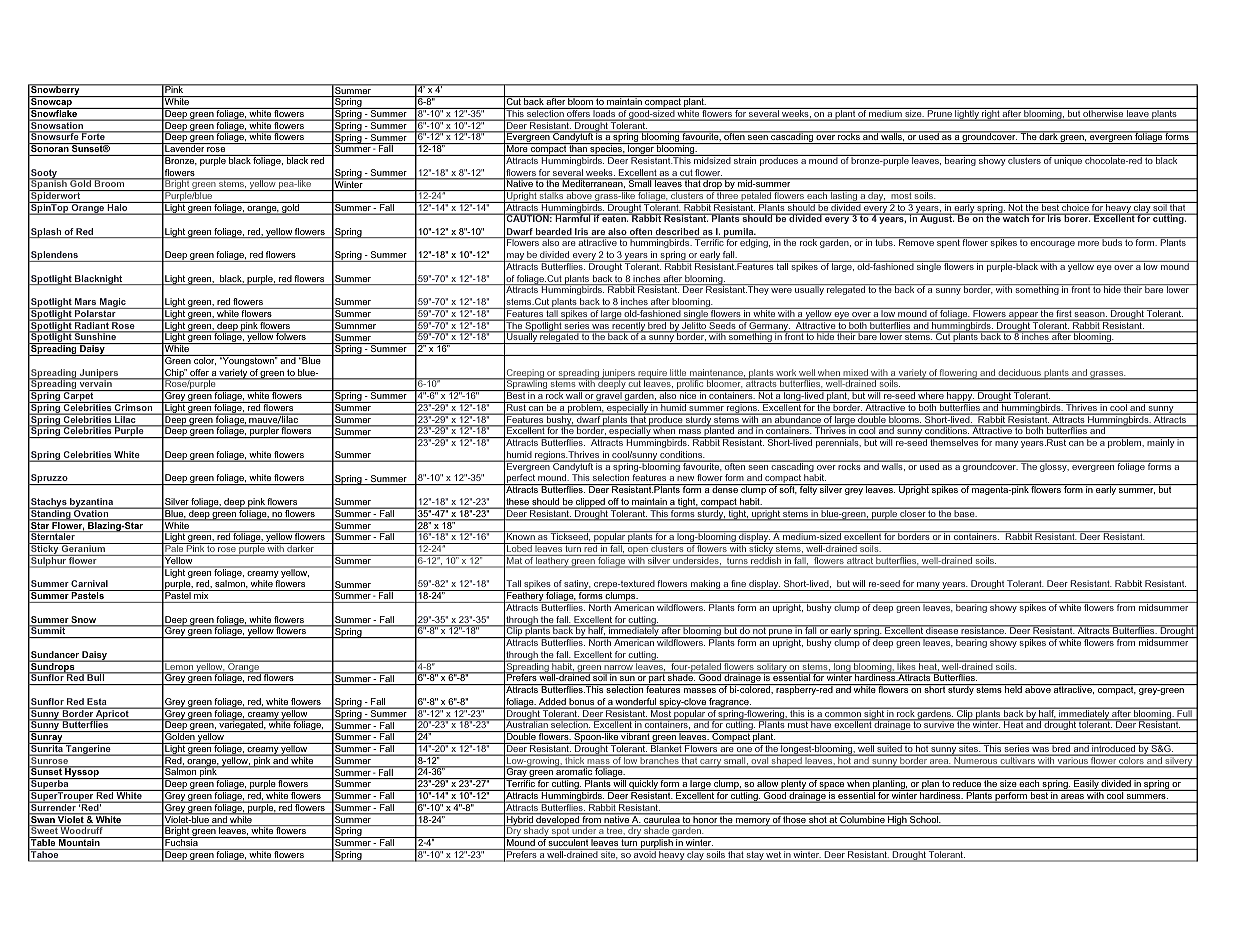 This page has width=1233, height=952. Describe the element at coordinates (89, 583) in the page. I see `Carnival` at that location.
